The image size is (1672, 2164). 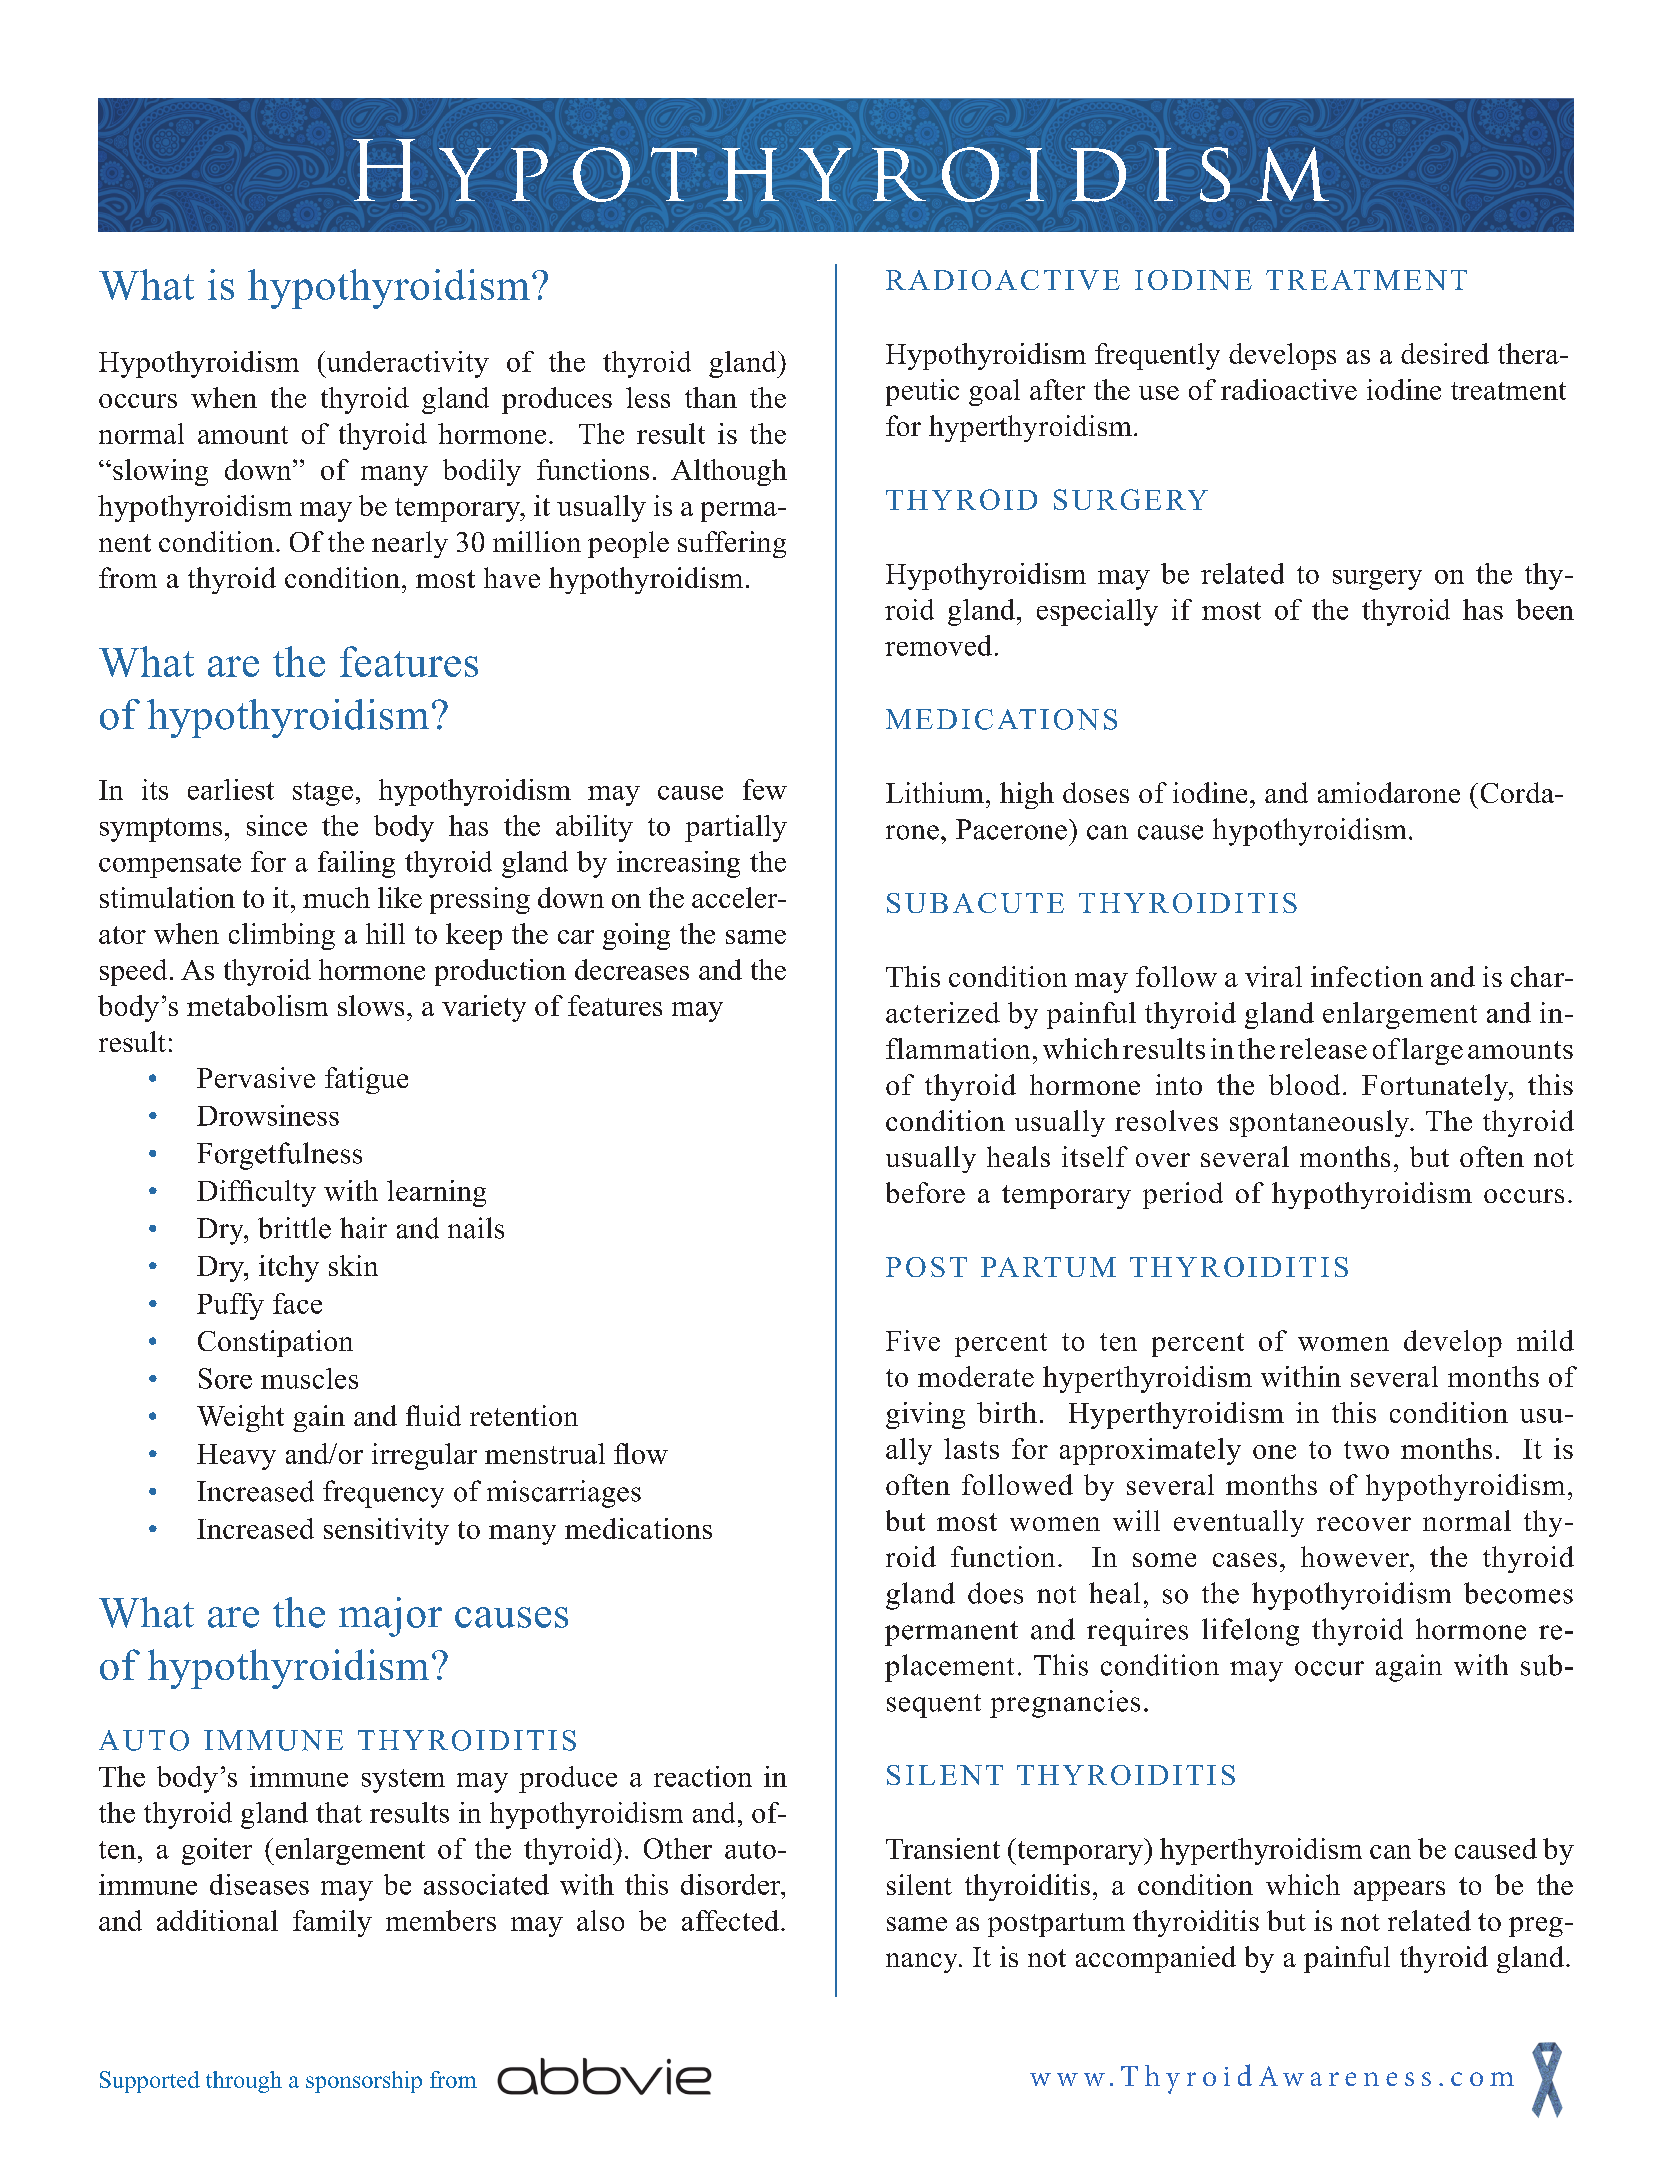 What do you see at coordinates (925, 1192) in the image?
I see `before` at bounding box center [925, 1192].
